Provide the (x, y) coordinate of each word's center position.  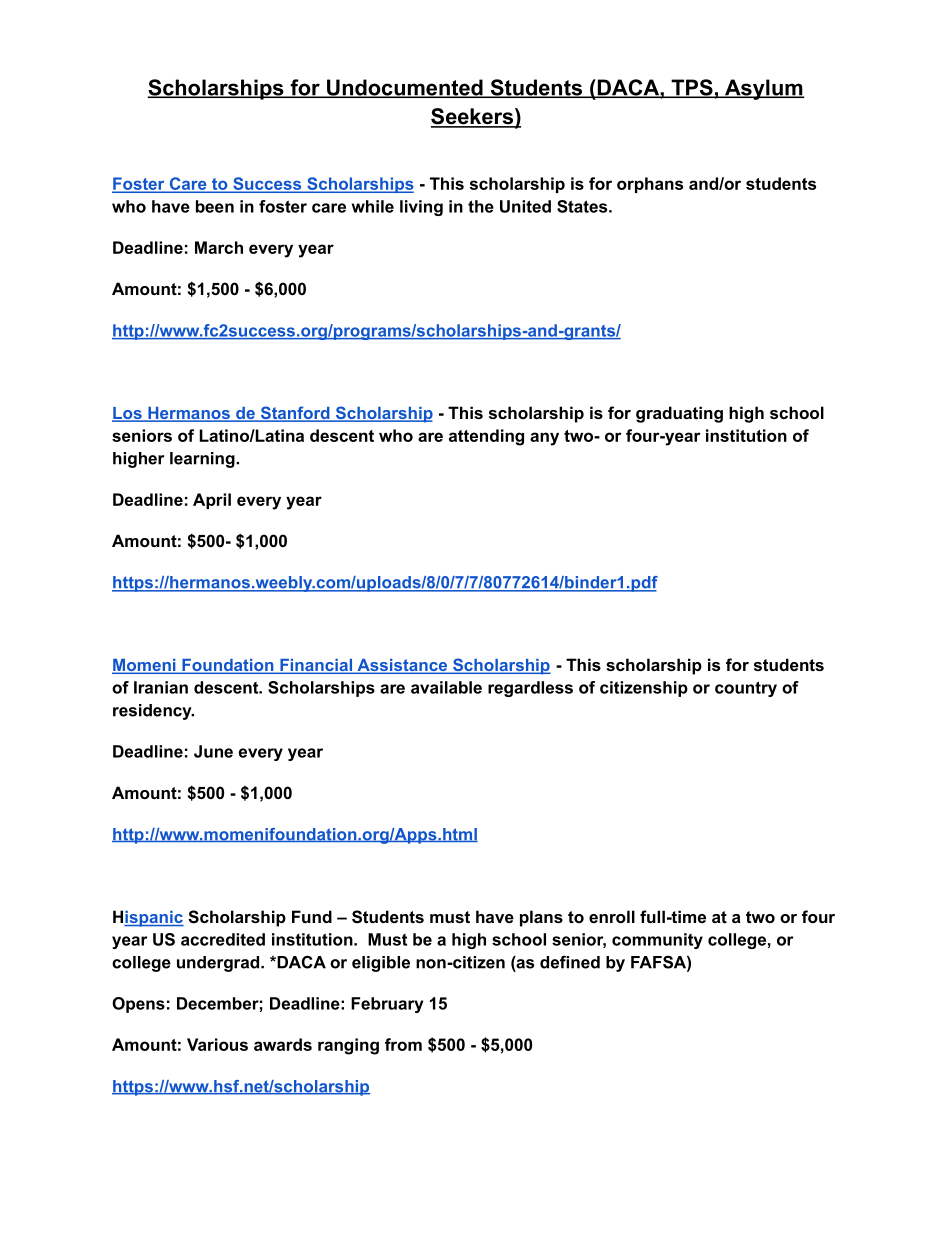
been (215, 206)
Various (217, 1044)
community (657, 941)
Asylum (763, 89)
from (403, 1044)
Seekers (473, 117)
